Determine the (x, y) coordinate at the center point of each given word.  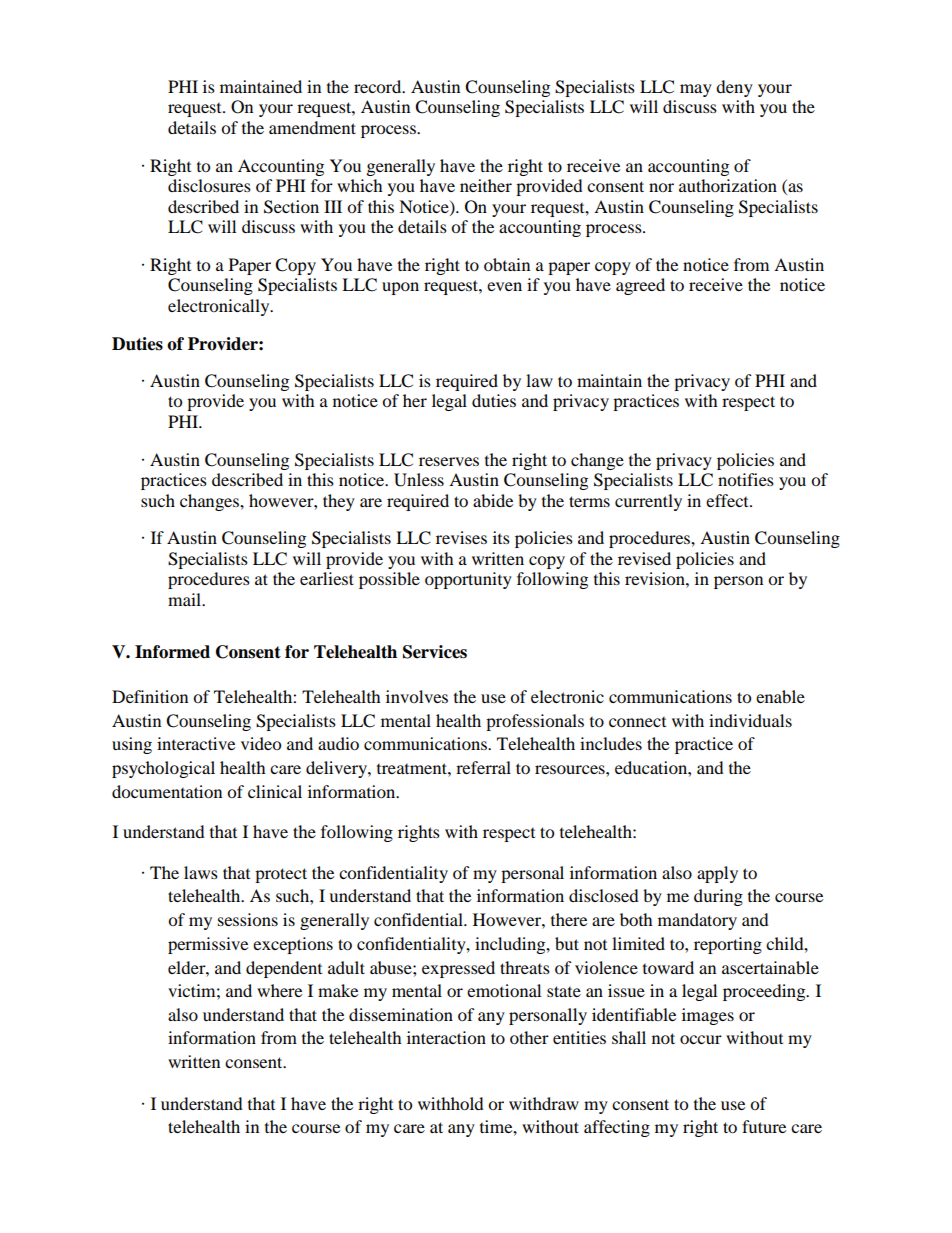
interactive (196, 743)
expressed (458, 969)
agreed (640, 286)
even (504, 286)
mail (185, 599)
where (279, 990)
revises (461, 537)
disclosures (209, 185)
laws (201, 872)
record (379, 86)
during (718, 897)
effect (728, 500)
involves (417, 696)
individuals (750, 720)
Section (291, 207)
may (696, 90)
